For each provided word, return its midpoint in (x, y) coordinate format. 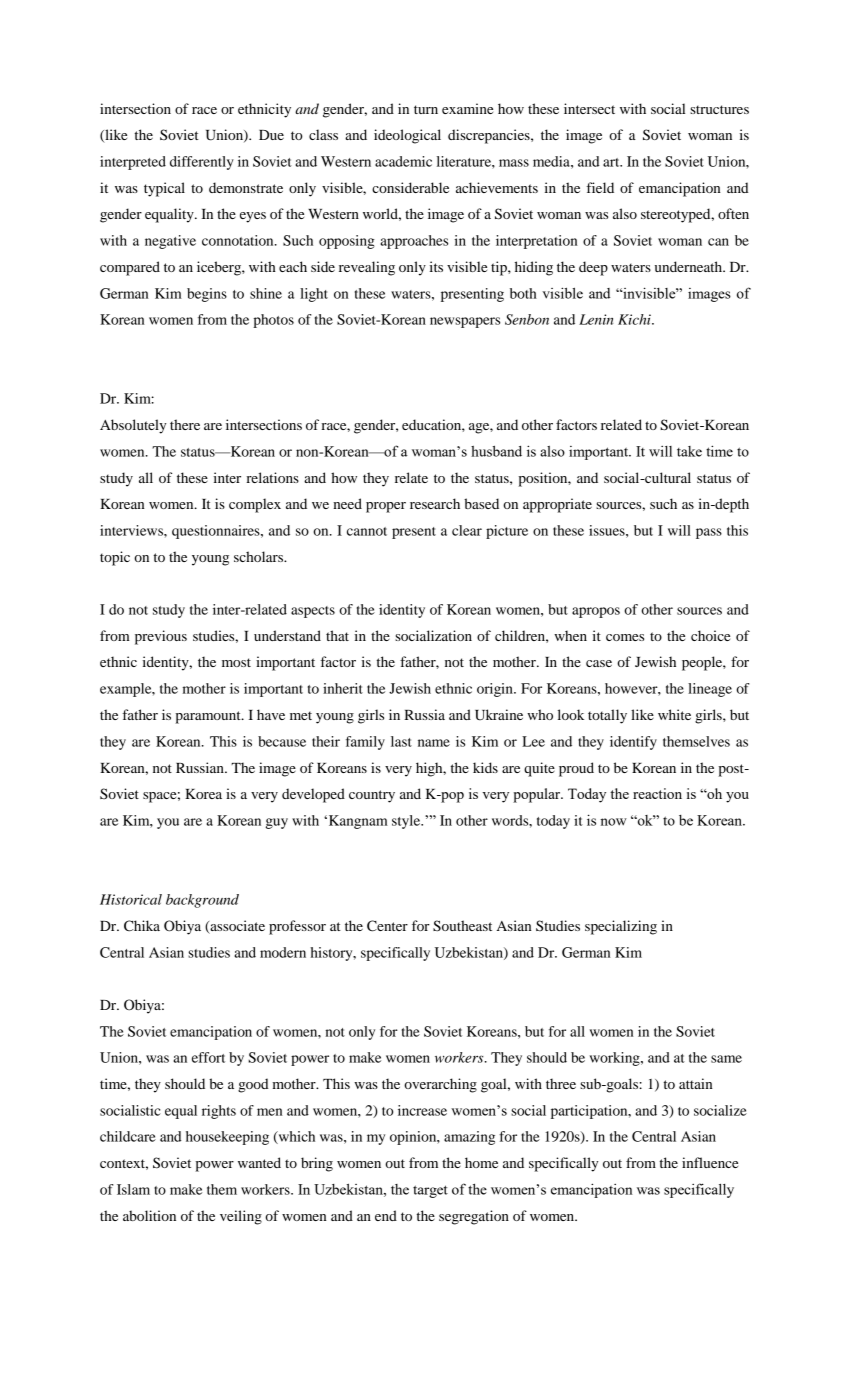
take (689, 451)
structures (719, 109)
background (202, 901)
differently (202, 163)
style (407, 822)
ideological (407, 136)
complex (255, 505)
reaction (657, 793)
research (435, 503)
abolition (149, 1215)
